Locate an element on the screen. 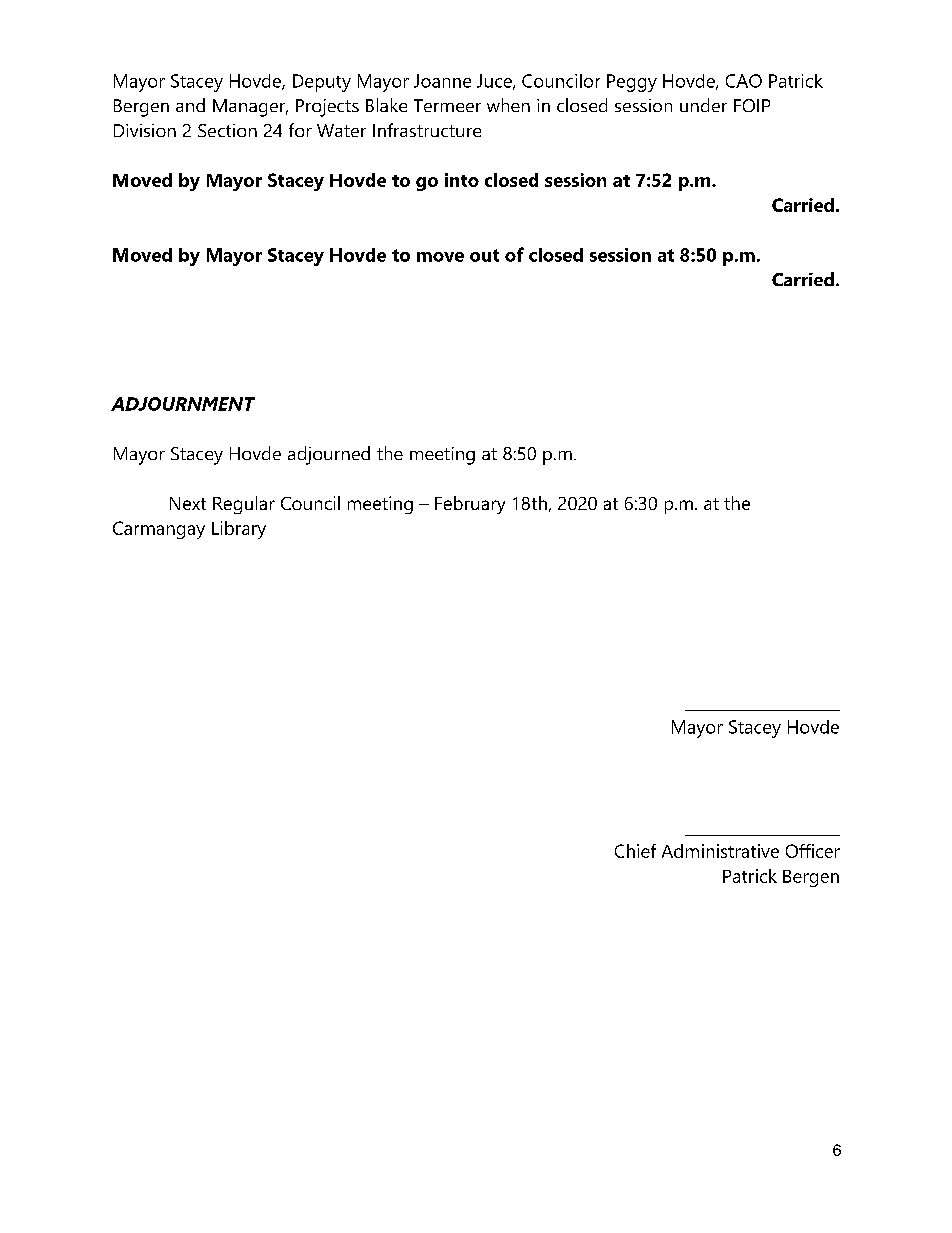 The image size is (952, 1233). Next is located at coordinates (188, 503).
